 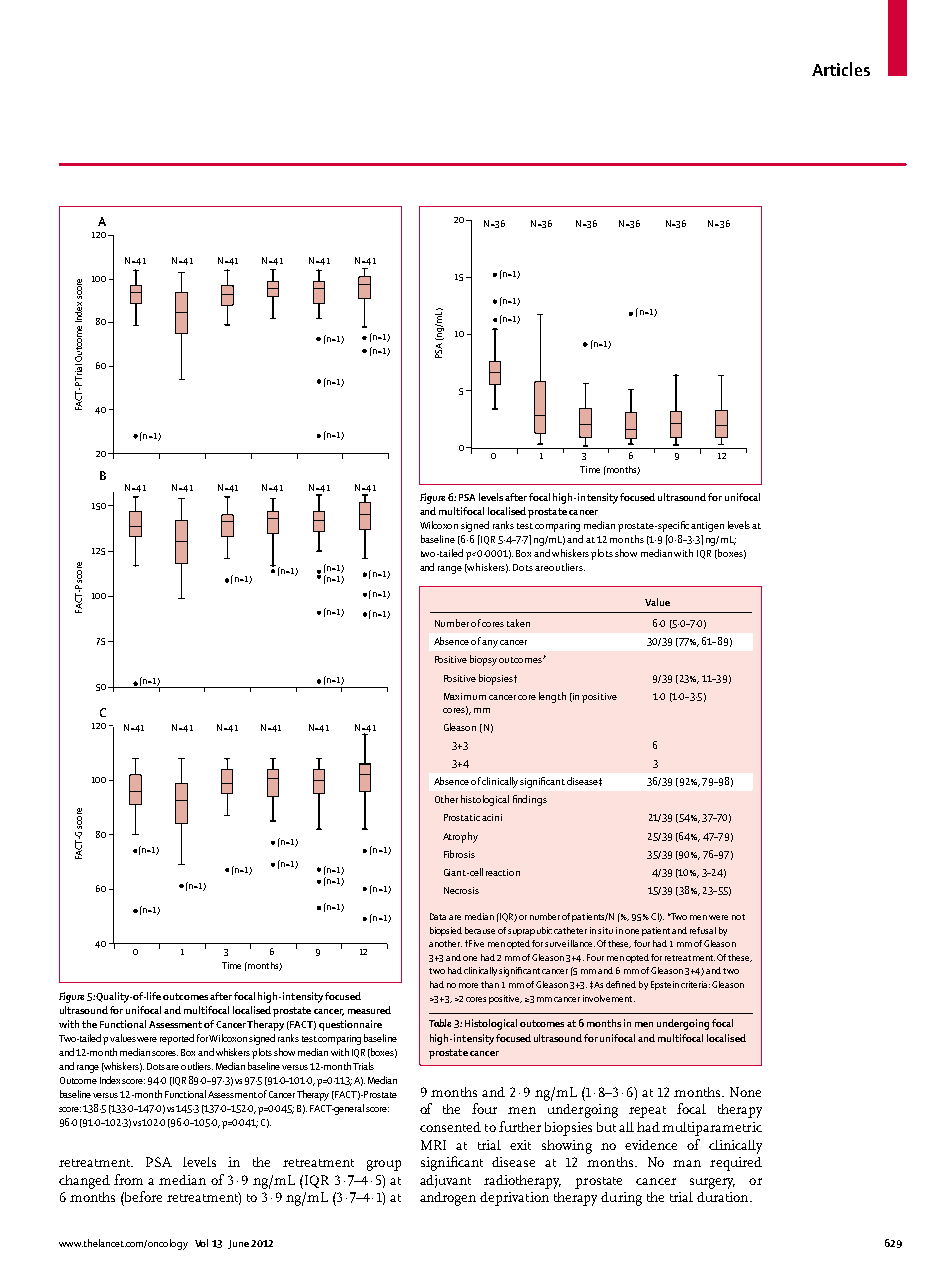 I want to click on taken, so click(x=518, y=623).
